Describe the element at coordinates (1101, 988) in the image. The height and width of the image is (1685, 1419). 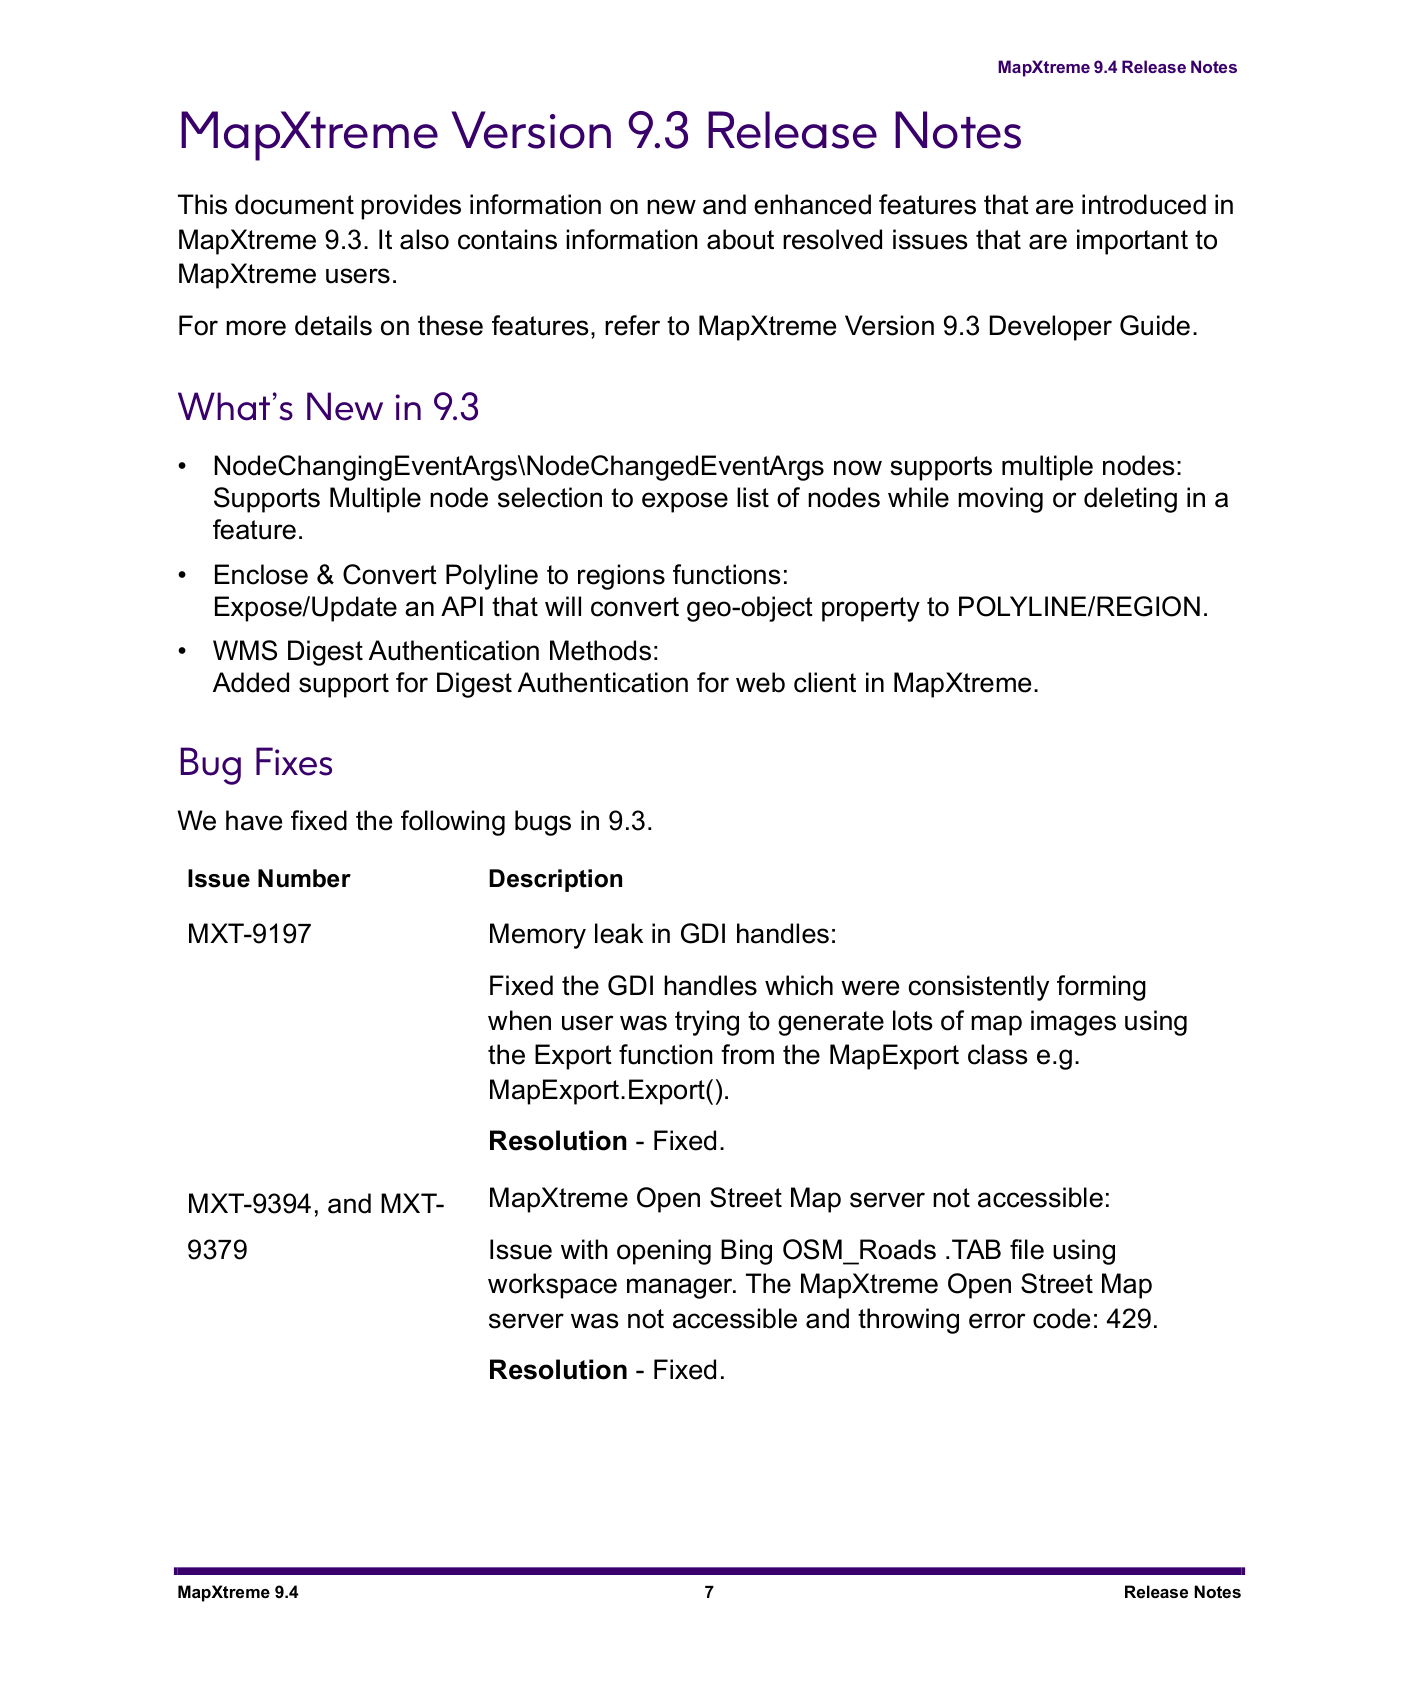
I see `forming` at that location.
